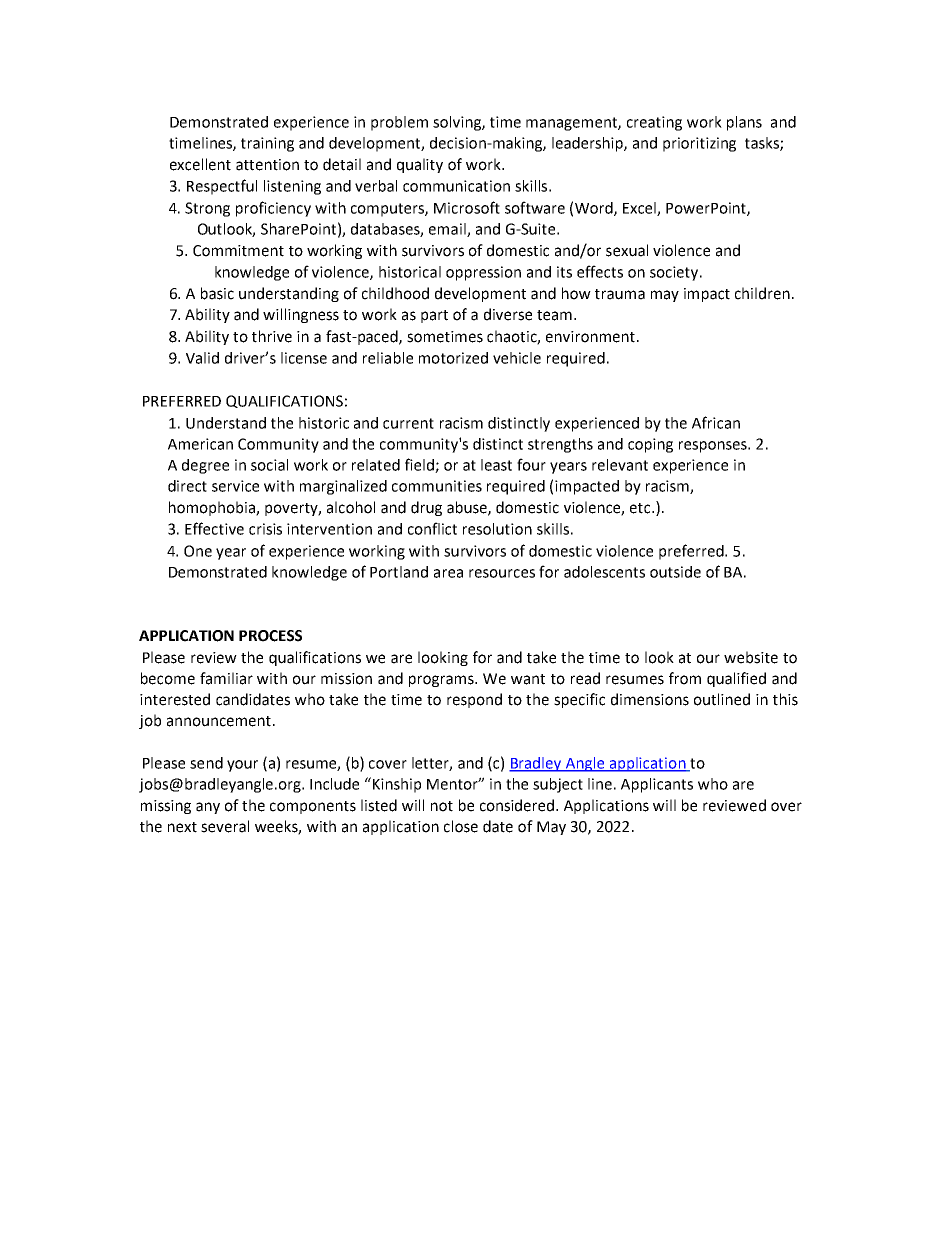 The image size is (952, 1233). What do you see at coordinates (420, 165) in the screenshot?
I see `quality` at bounding box center [420, 165].
